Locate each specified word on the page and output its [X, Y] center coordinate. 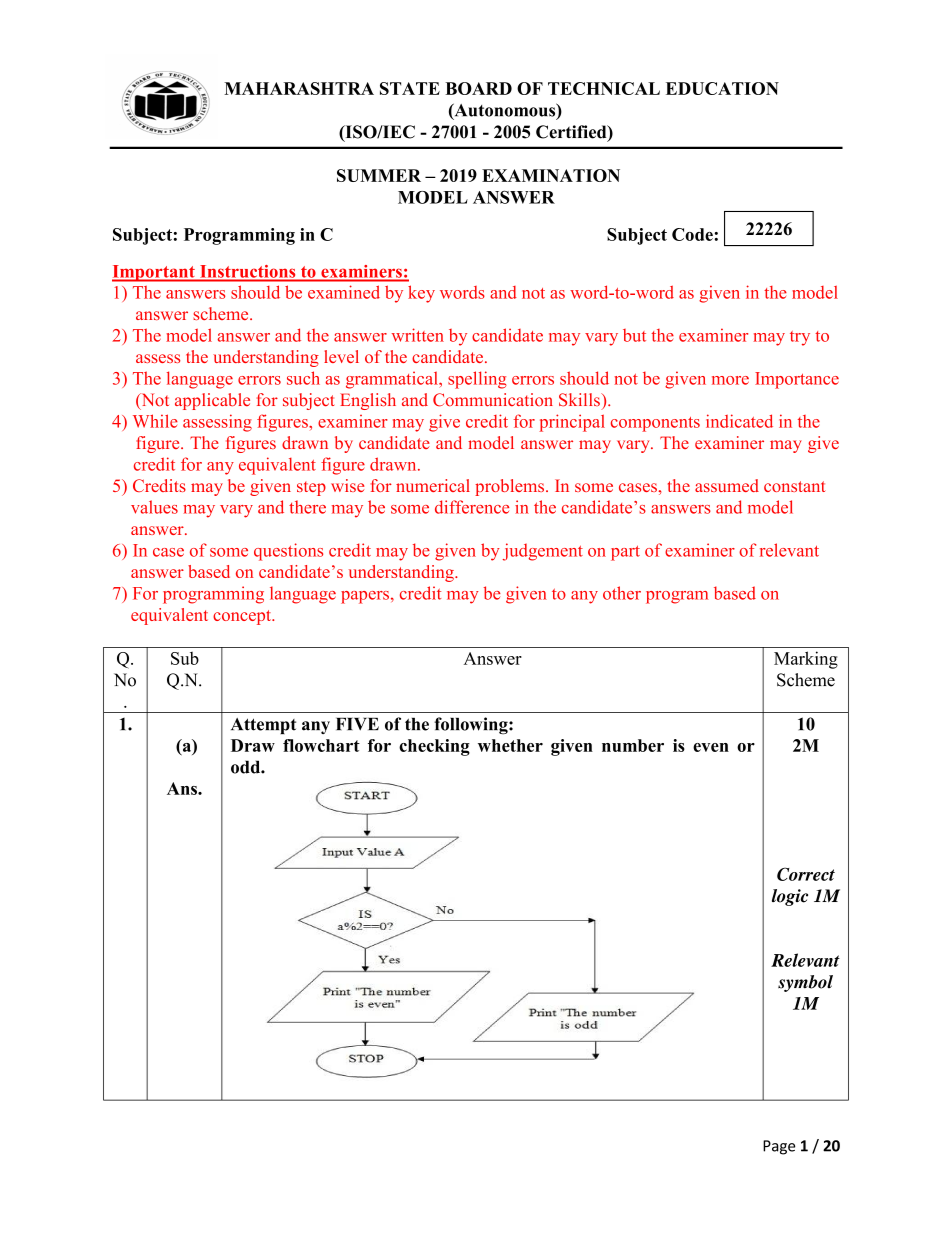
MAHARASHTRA [299, 88]
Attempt [263, 726]
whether [510, 745]
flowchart [321, 745]
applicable [212, 401]
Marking [806, 660]
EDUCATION [722, 88]
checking [434, 747]
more [730, 380]
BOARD [478, 88]
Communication [493, 400]
